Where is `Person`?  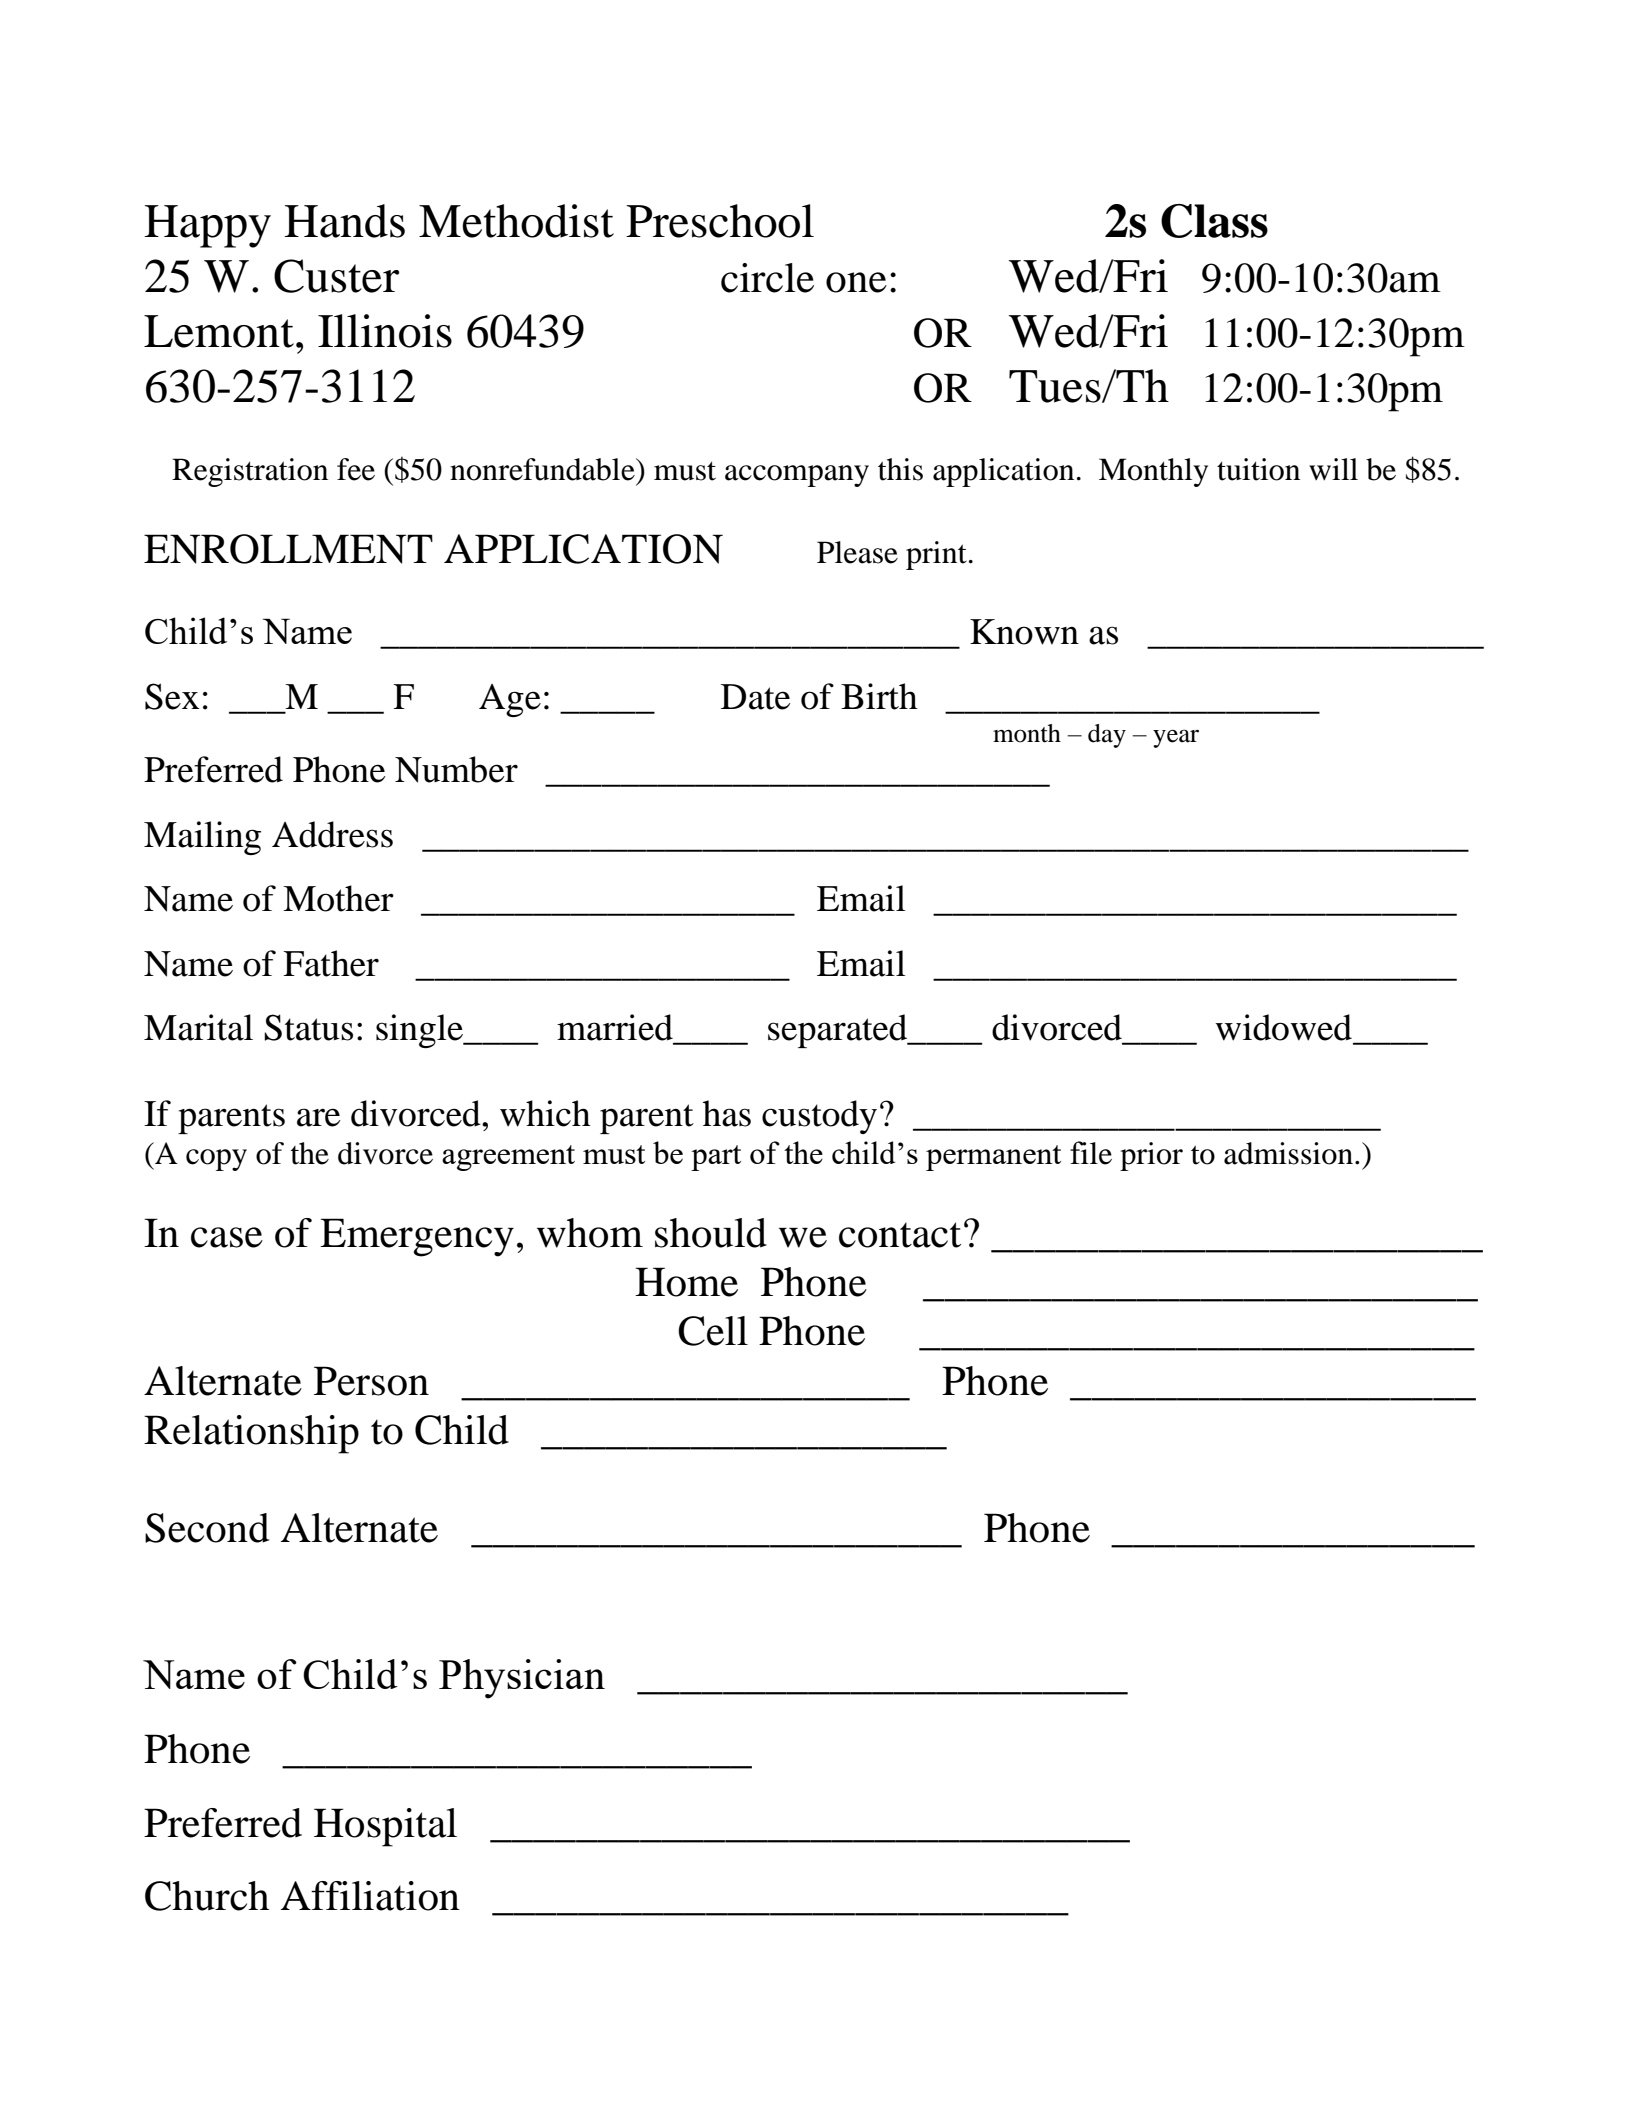 Person is located at coordinates (371, 1381).
